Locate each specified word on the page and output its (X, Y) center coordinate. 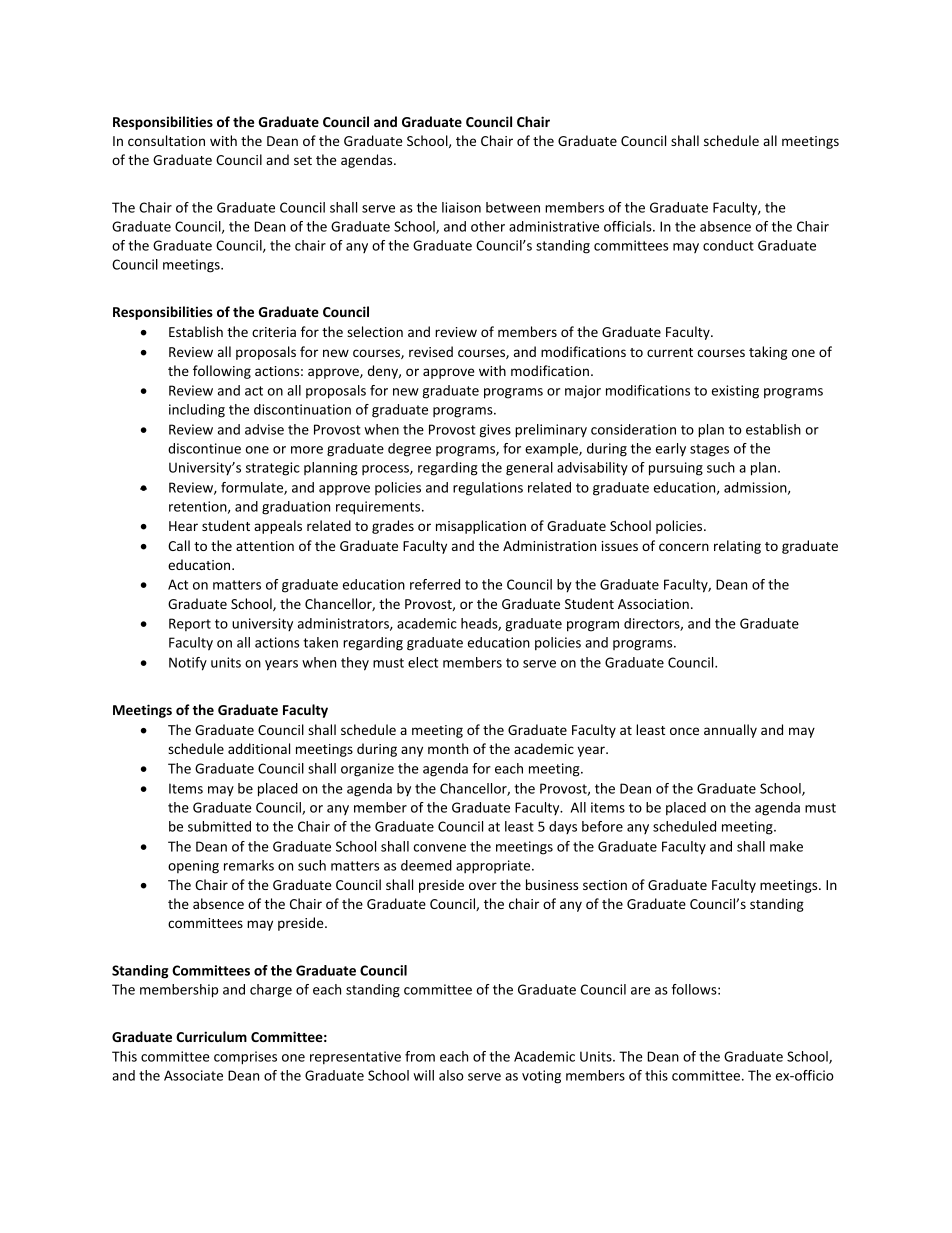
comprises (245, 1058)
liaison (461, 207)
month (448, 748)
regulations (488, 489)
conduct (728, 245)
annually (730, 731)
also (451, 1075)
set (303, 160)
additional (259, 748)
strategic (273, 469)
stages (709, 450)
